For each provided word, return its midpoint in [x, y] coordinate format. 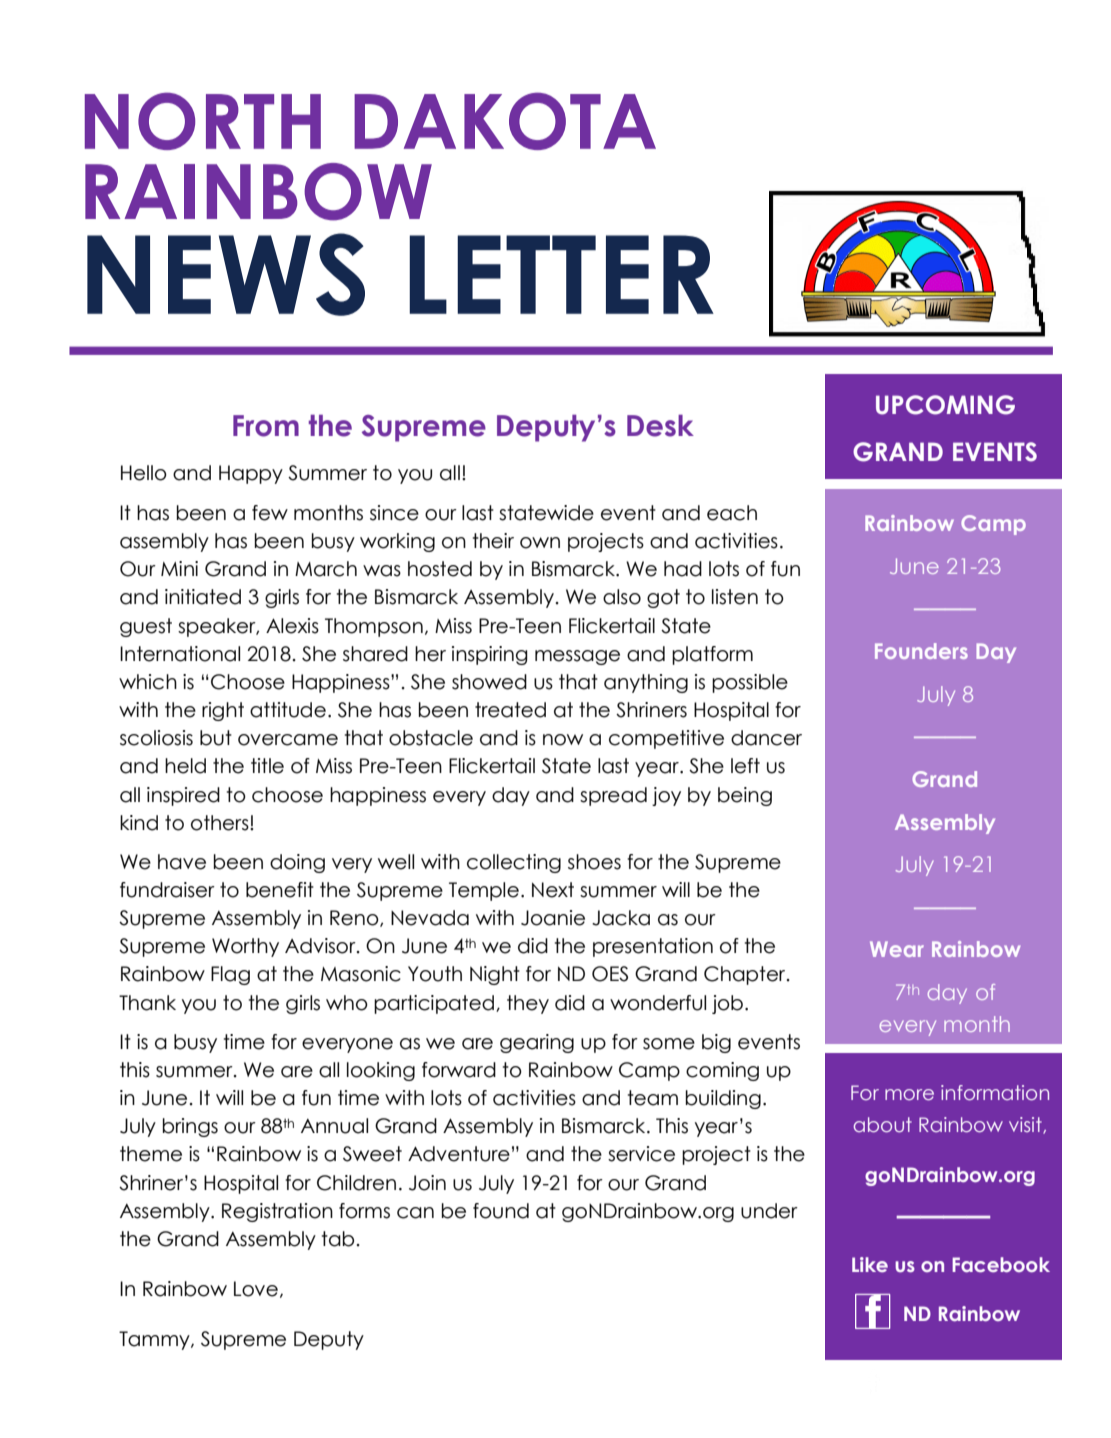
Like [870, 1264]
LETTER [561, 274]
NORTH [203, 121]
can [415, 1213]
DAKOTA [505, 121]
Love [256, 1289]
